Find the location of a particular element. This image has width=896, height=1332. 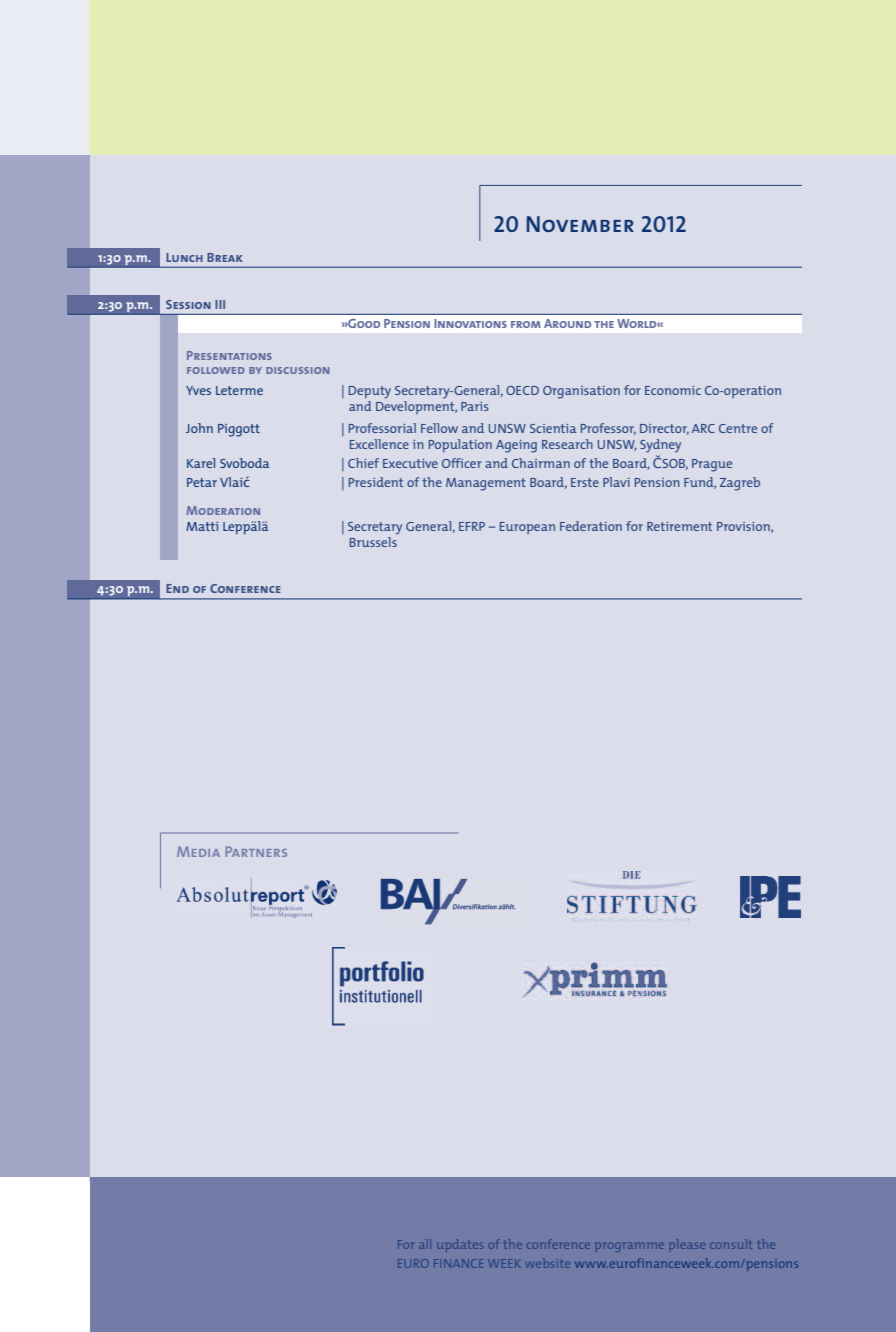

consult is located at coordinates (731, 1244).
